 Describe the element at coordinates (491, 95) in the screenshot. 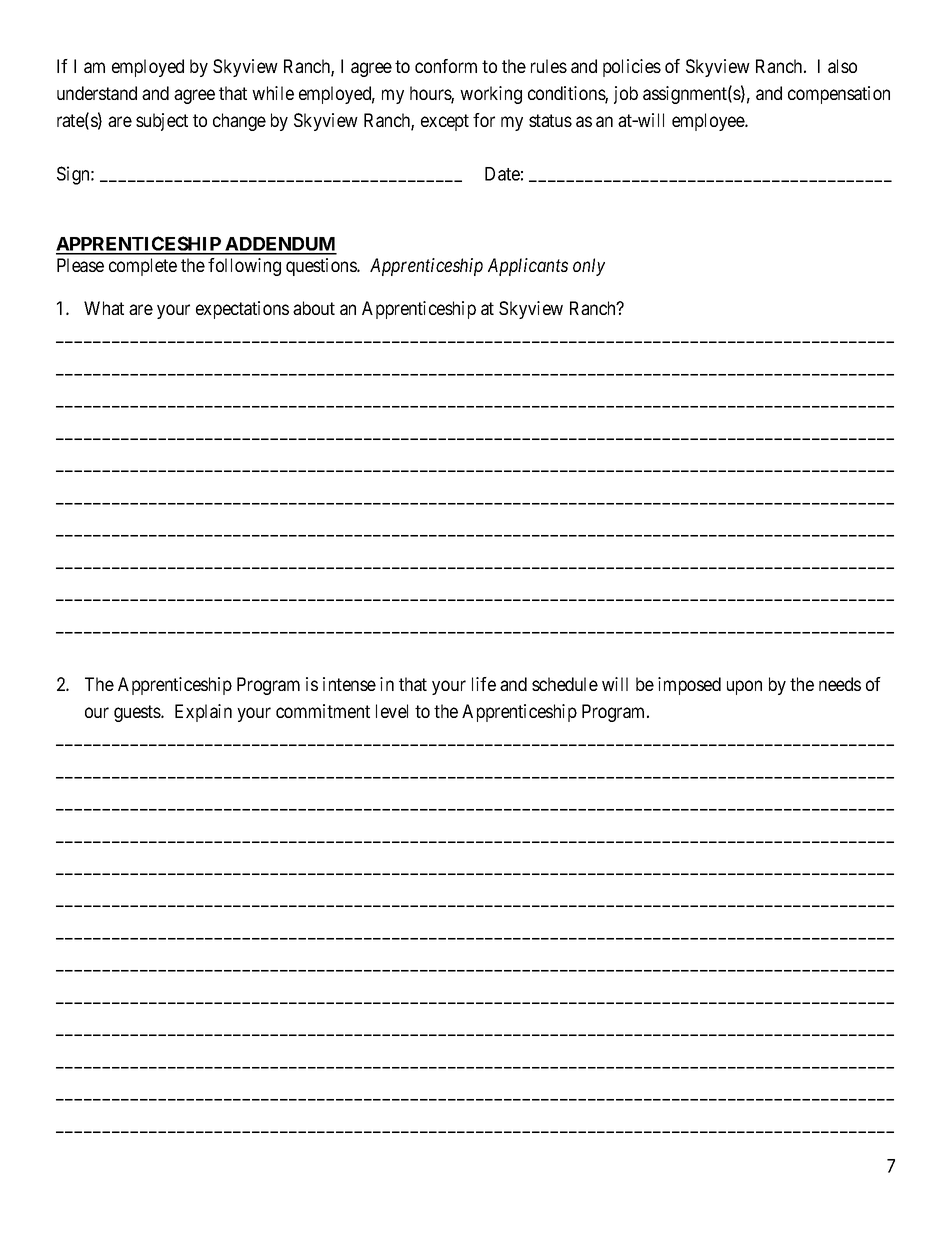

I see `working` at that location.
